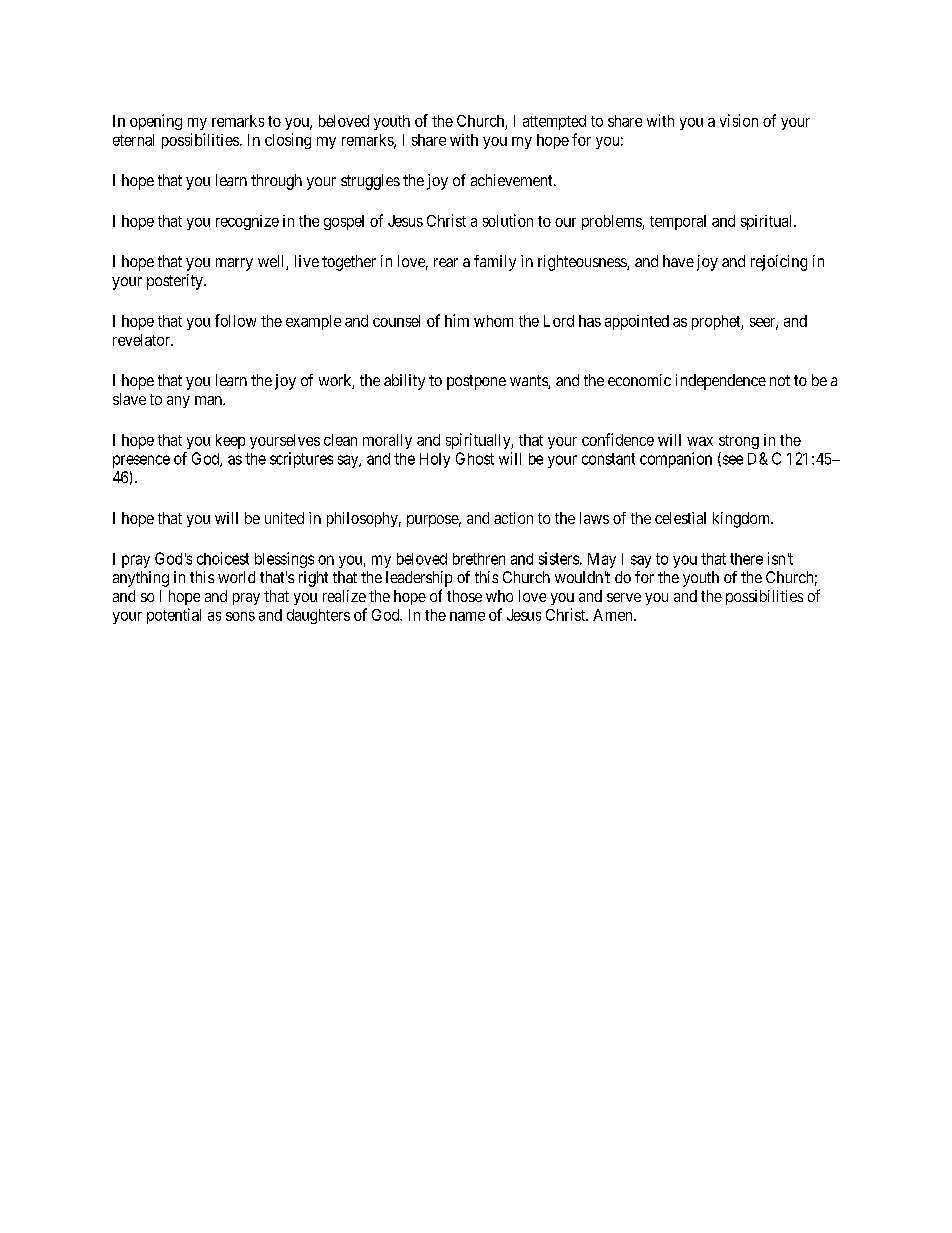 The height and width of the screenshot is (1233, 952). I want to click on attempted, so click(554, 122).
